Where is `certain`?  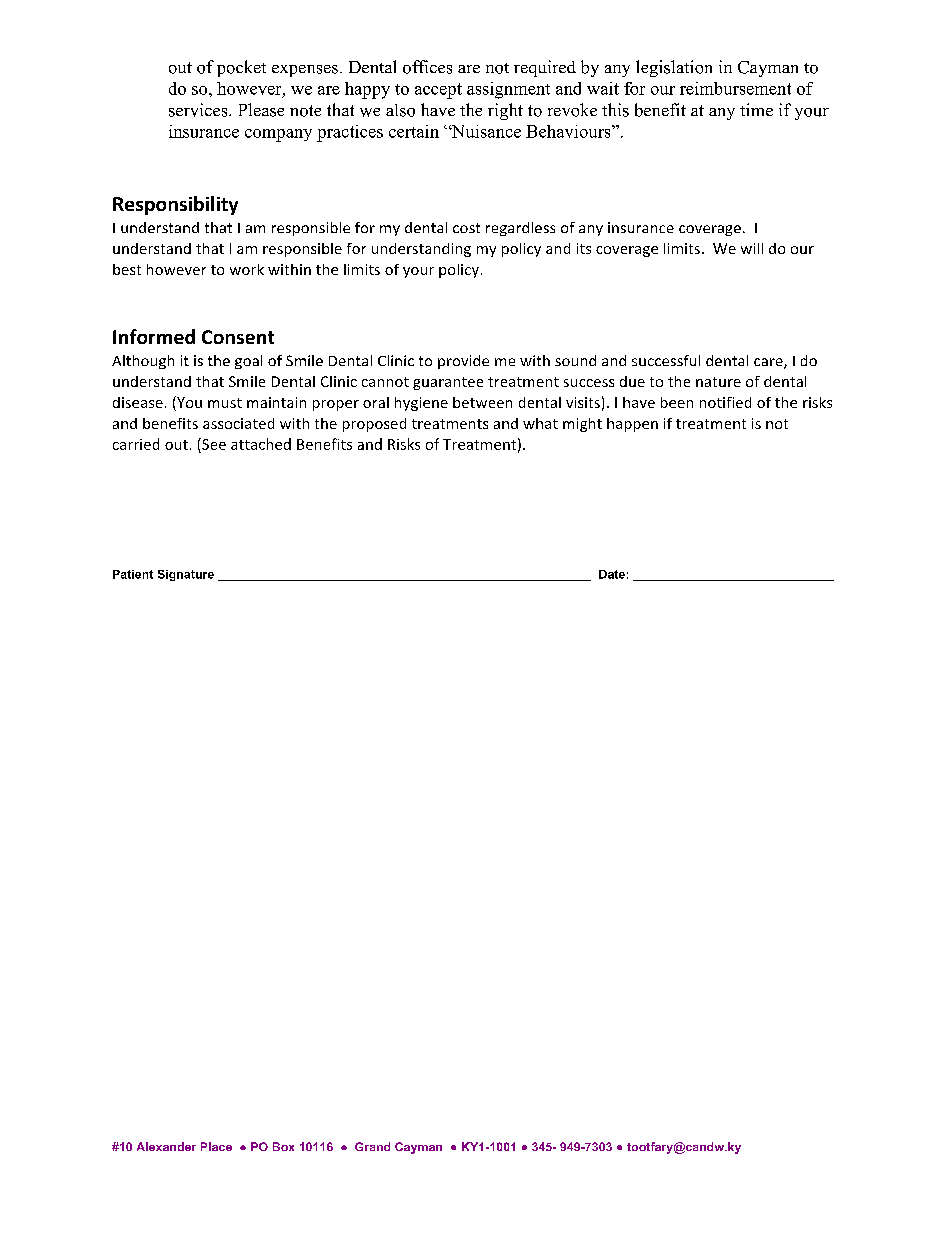
certain is located at coordinates (414, 131).
